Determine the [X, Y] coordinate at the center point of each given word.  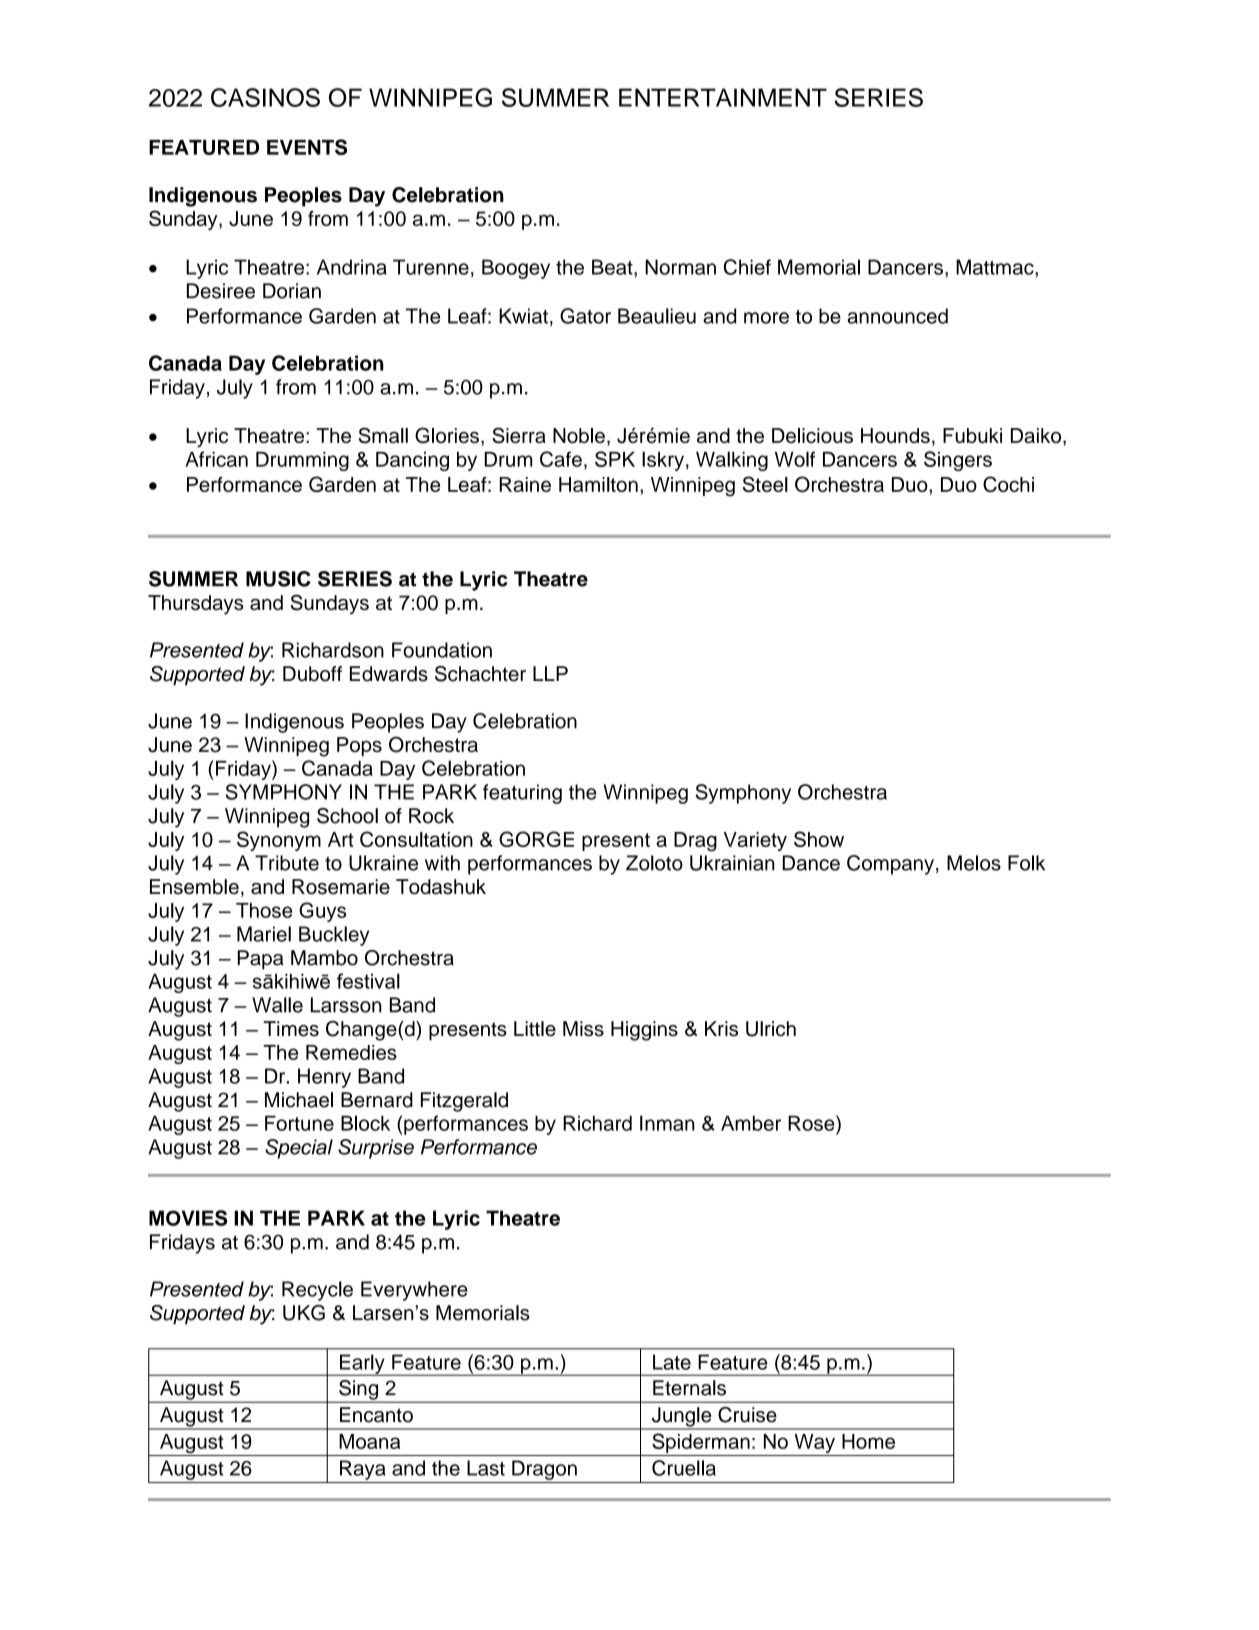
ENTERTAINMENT [723, 97]
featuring [522, 794]
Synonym [279, 841]
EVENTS [307, 147]
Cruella [684, 1468]
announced [897, 316]
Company [890, 865]
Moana [369, 1441]
